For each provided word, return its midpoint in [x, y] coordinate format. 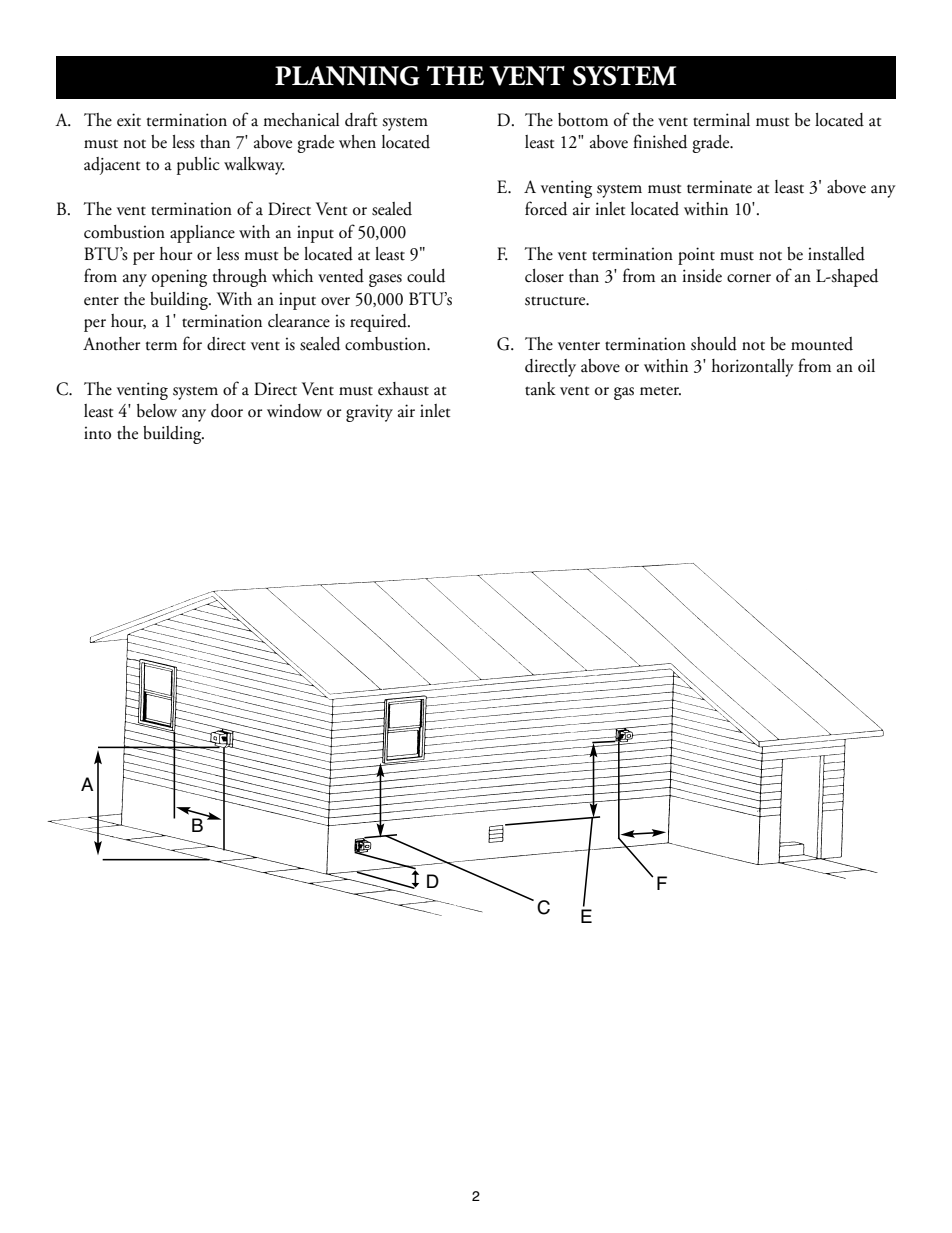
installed [836, 254]
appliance [202, 234]
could [426, 276]
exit [129, 120]
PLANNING [347, 76]
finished [660, 141]
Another [111, 344]
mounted [822, 344]
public [198, 166]
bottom [583, 120]
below [157, 411]
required [379, 323]
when [357, 142]
